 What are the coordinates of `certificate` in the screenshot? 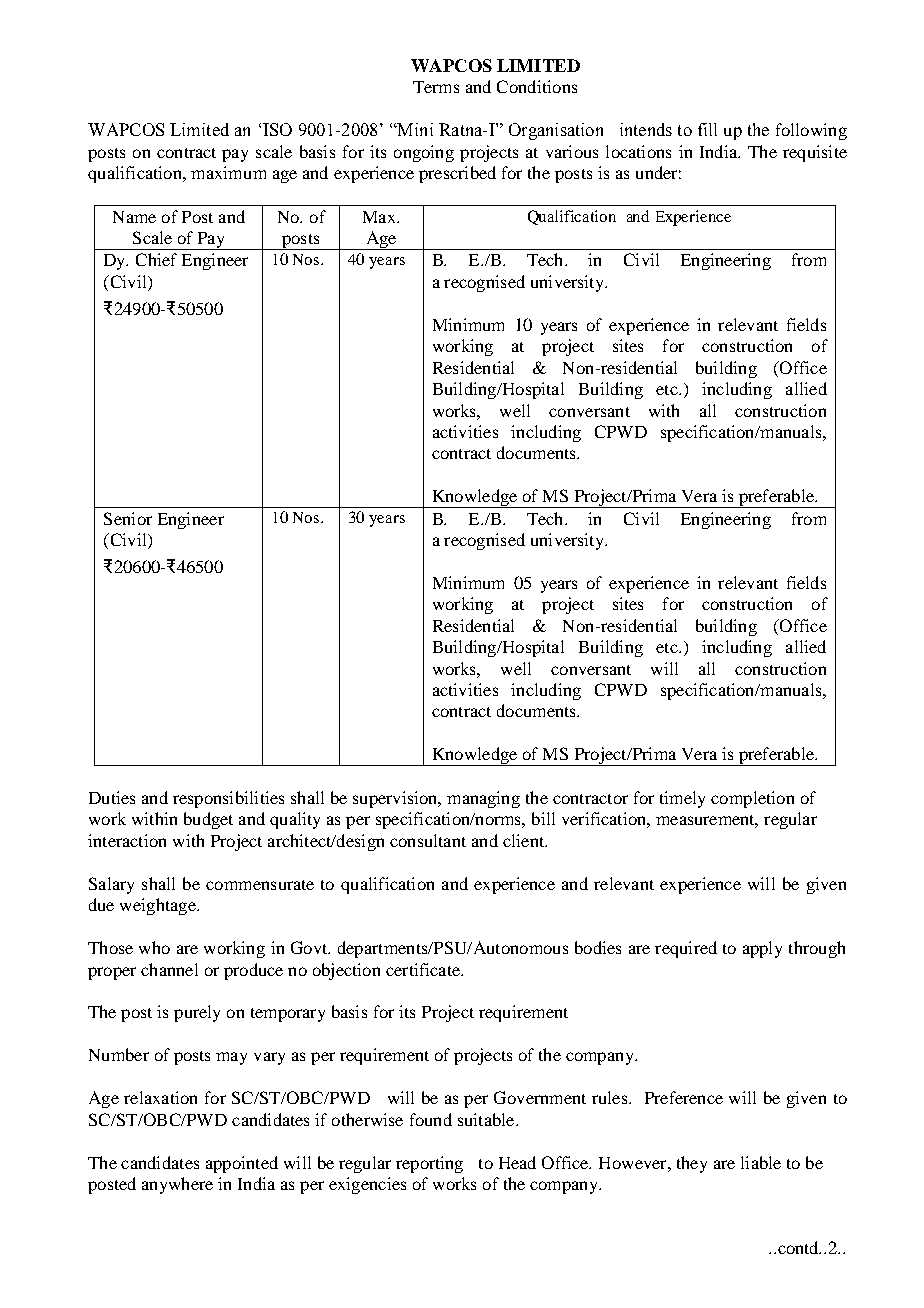 It's located at (424, 969).
